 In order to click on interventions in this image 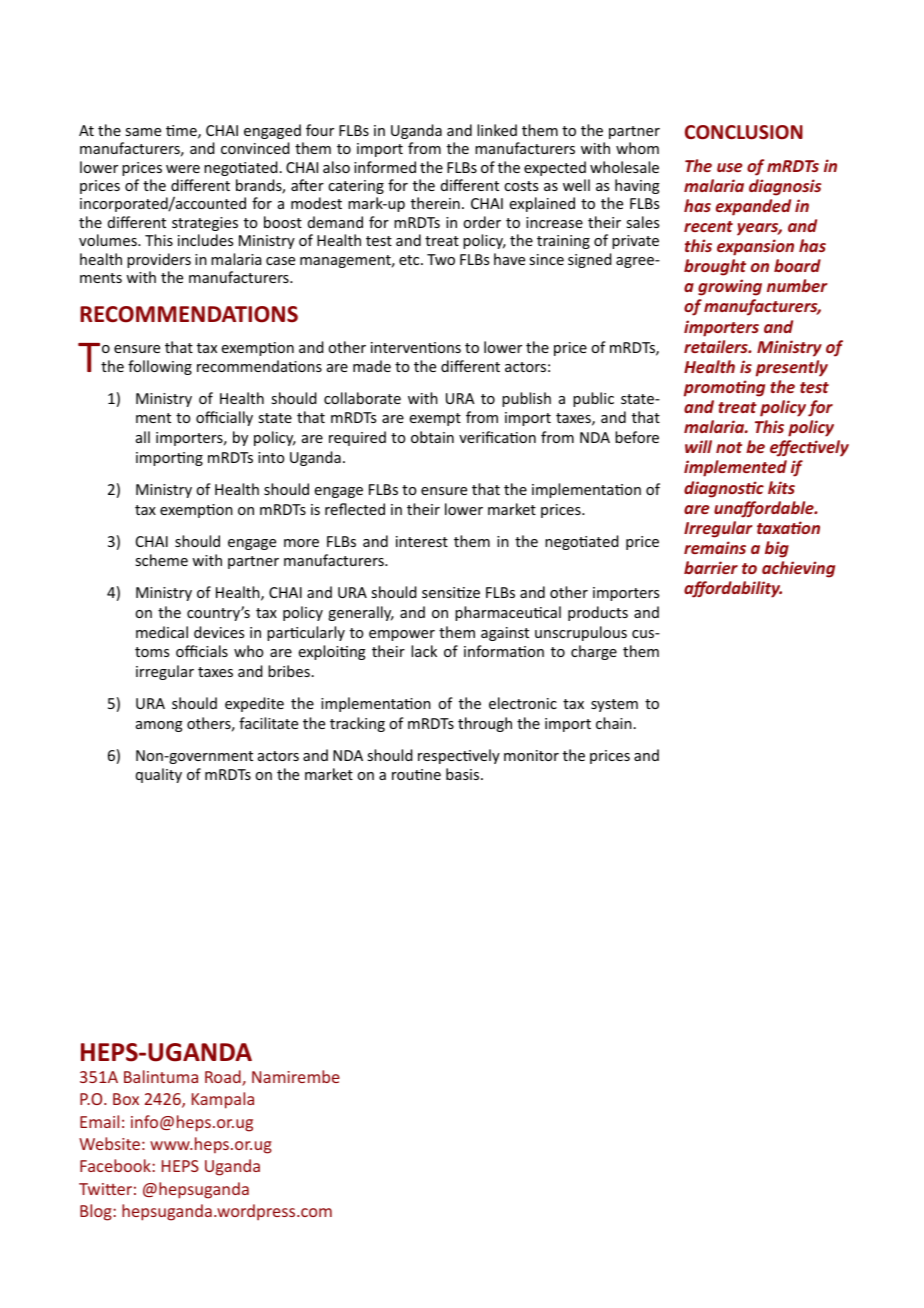, I will do `click(416, 347)`.
